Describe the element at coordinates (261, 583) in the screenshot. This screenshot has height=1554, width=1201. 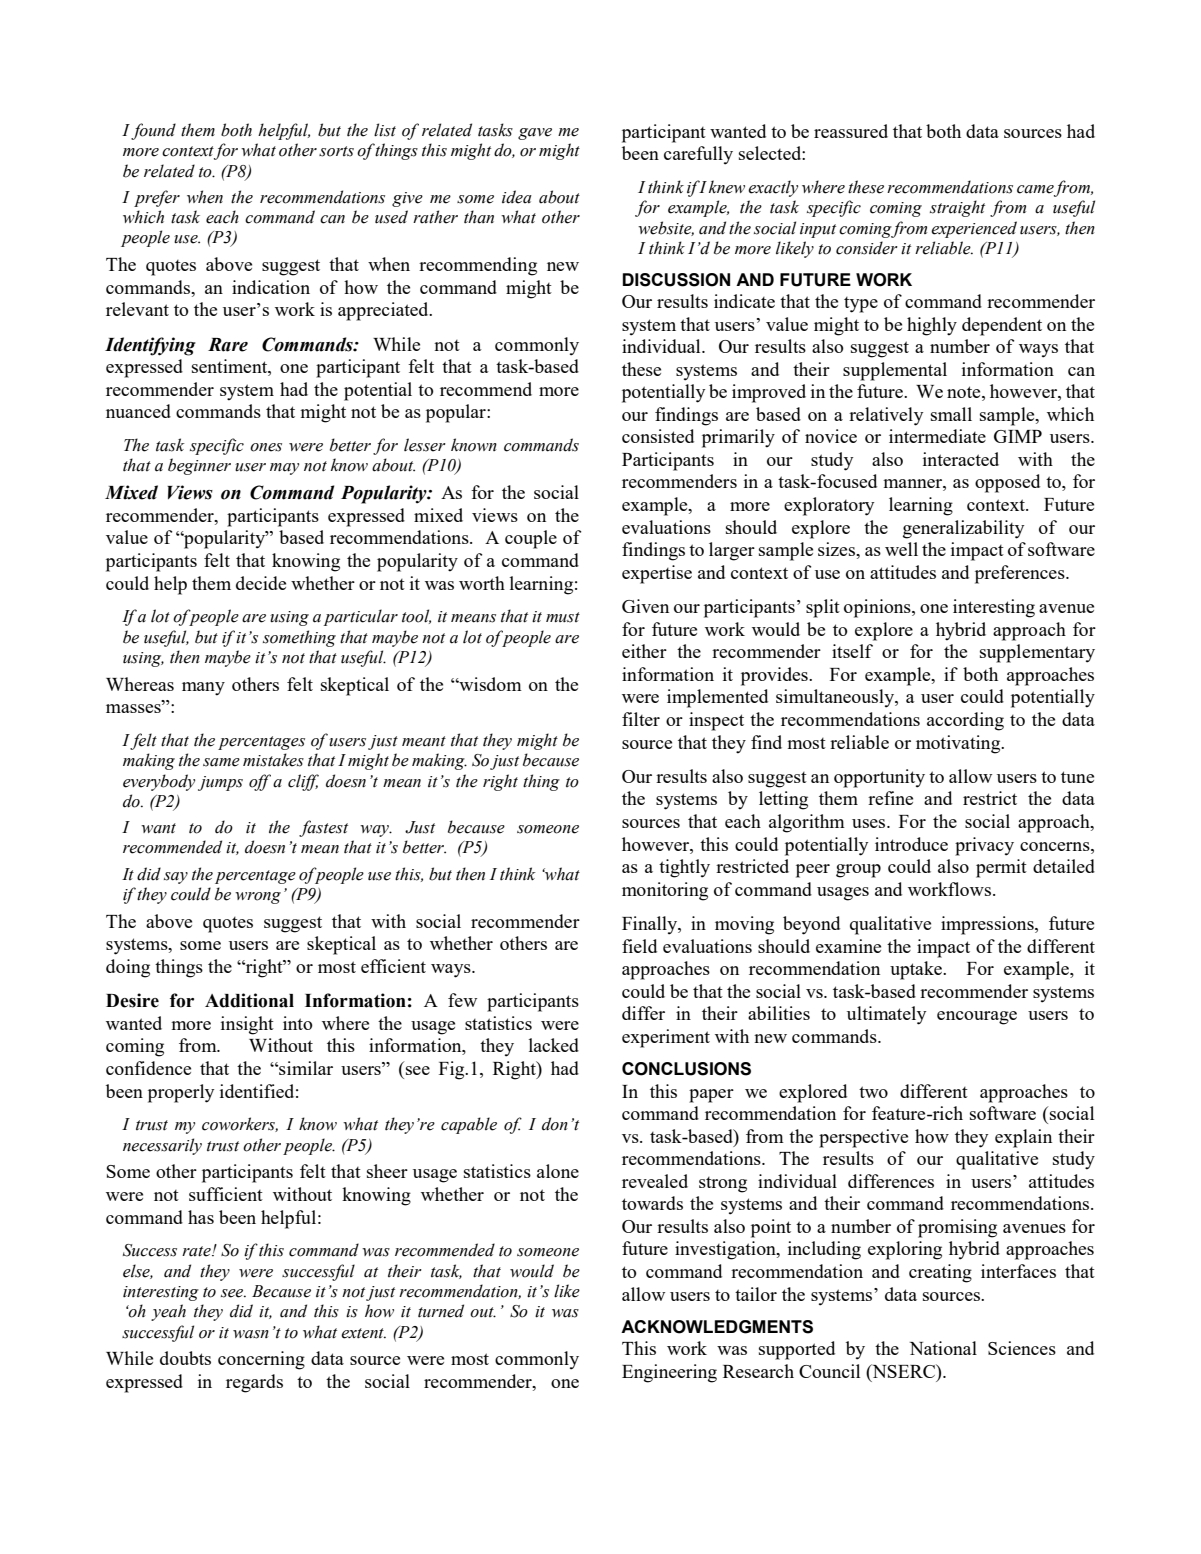
I see `decide` at that location.
